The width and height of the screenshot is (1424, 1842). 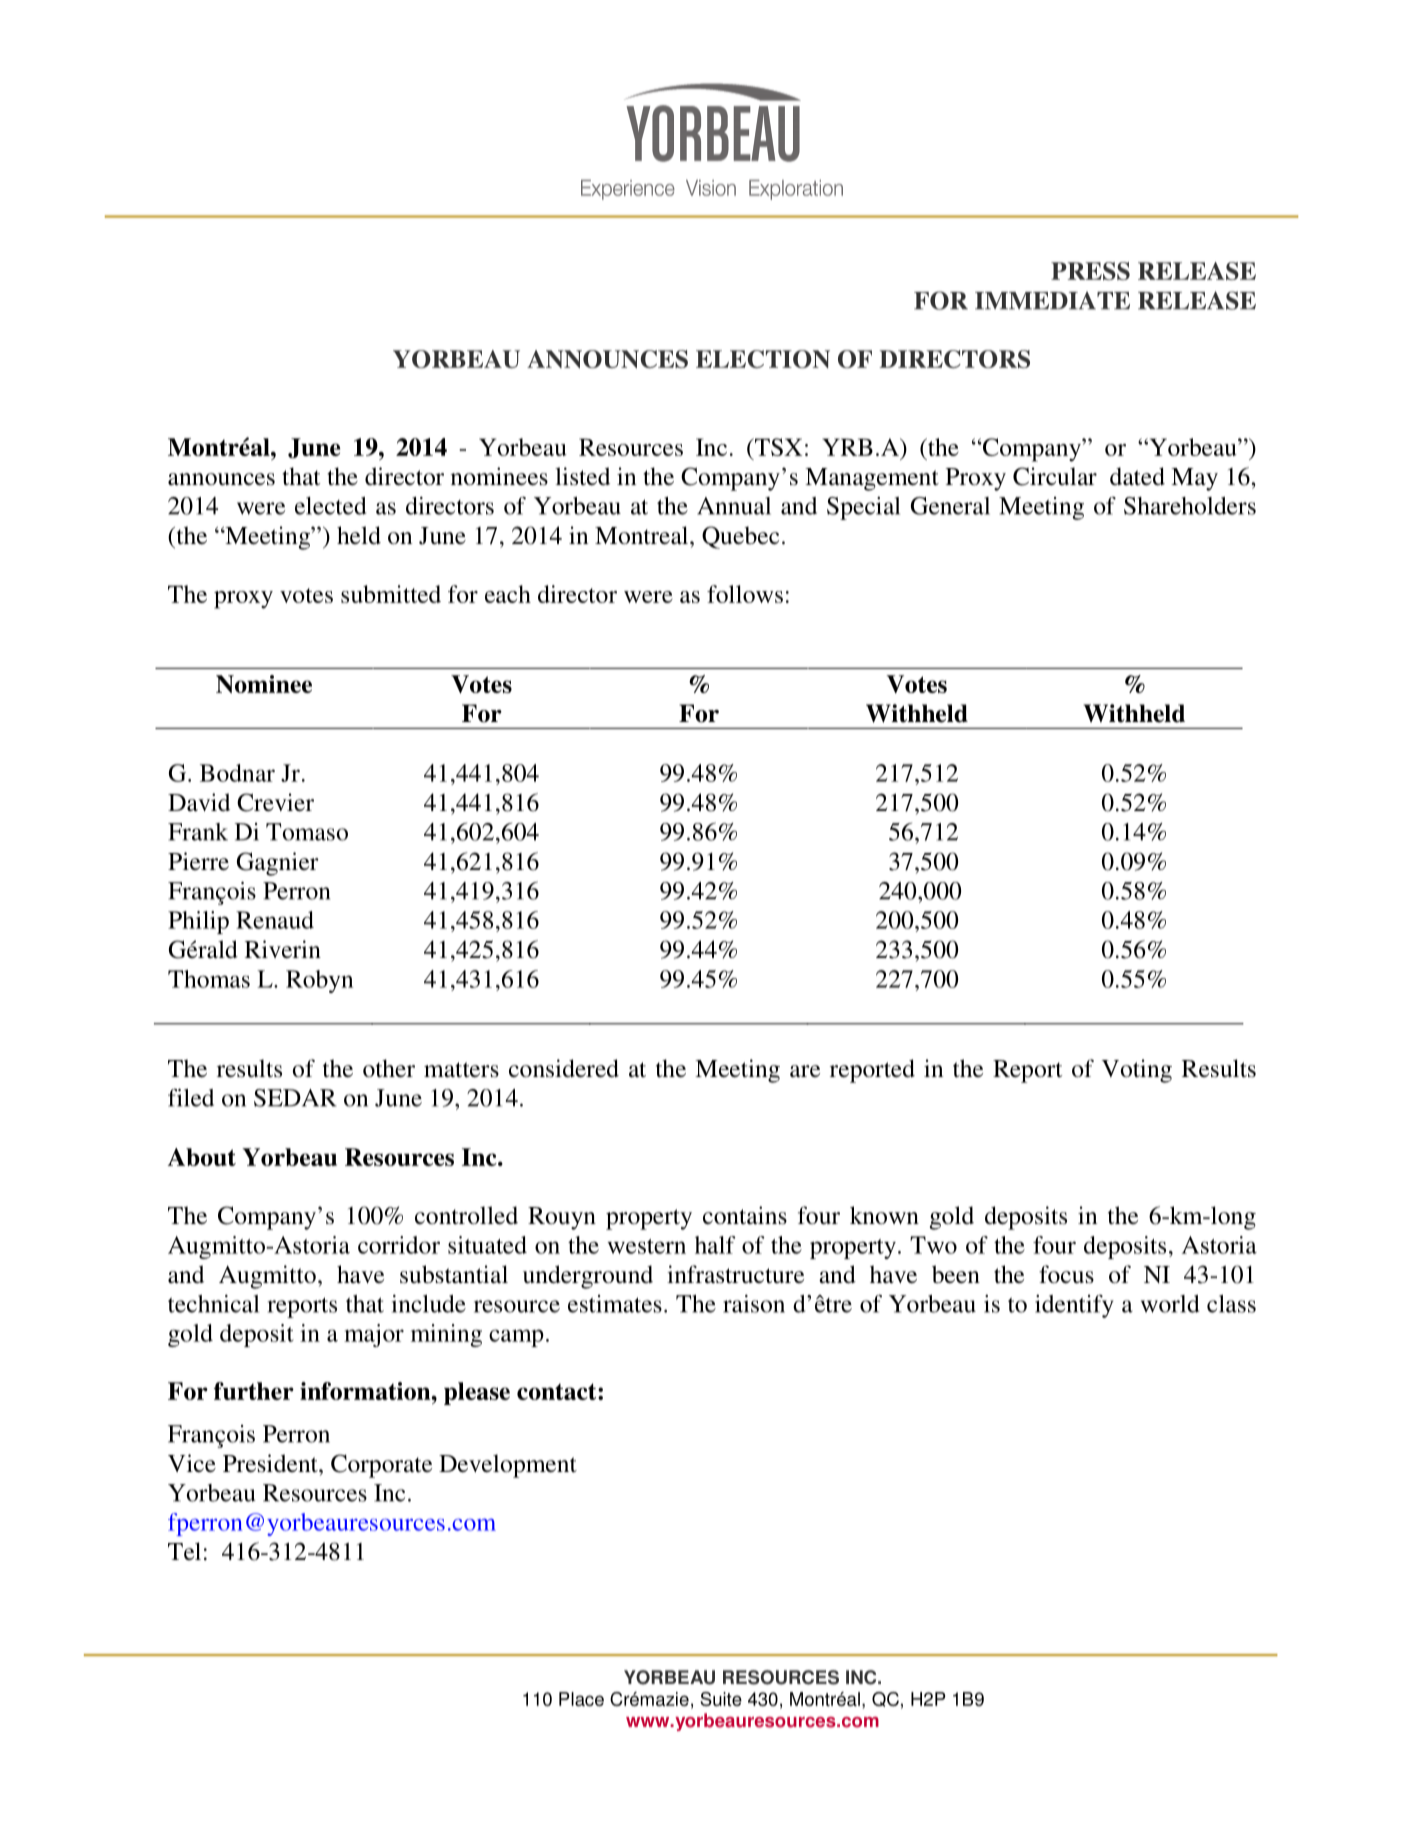 I want to click on Tel, so click(x=184, y=1551).
